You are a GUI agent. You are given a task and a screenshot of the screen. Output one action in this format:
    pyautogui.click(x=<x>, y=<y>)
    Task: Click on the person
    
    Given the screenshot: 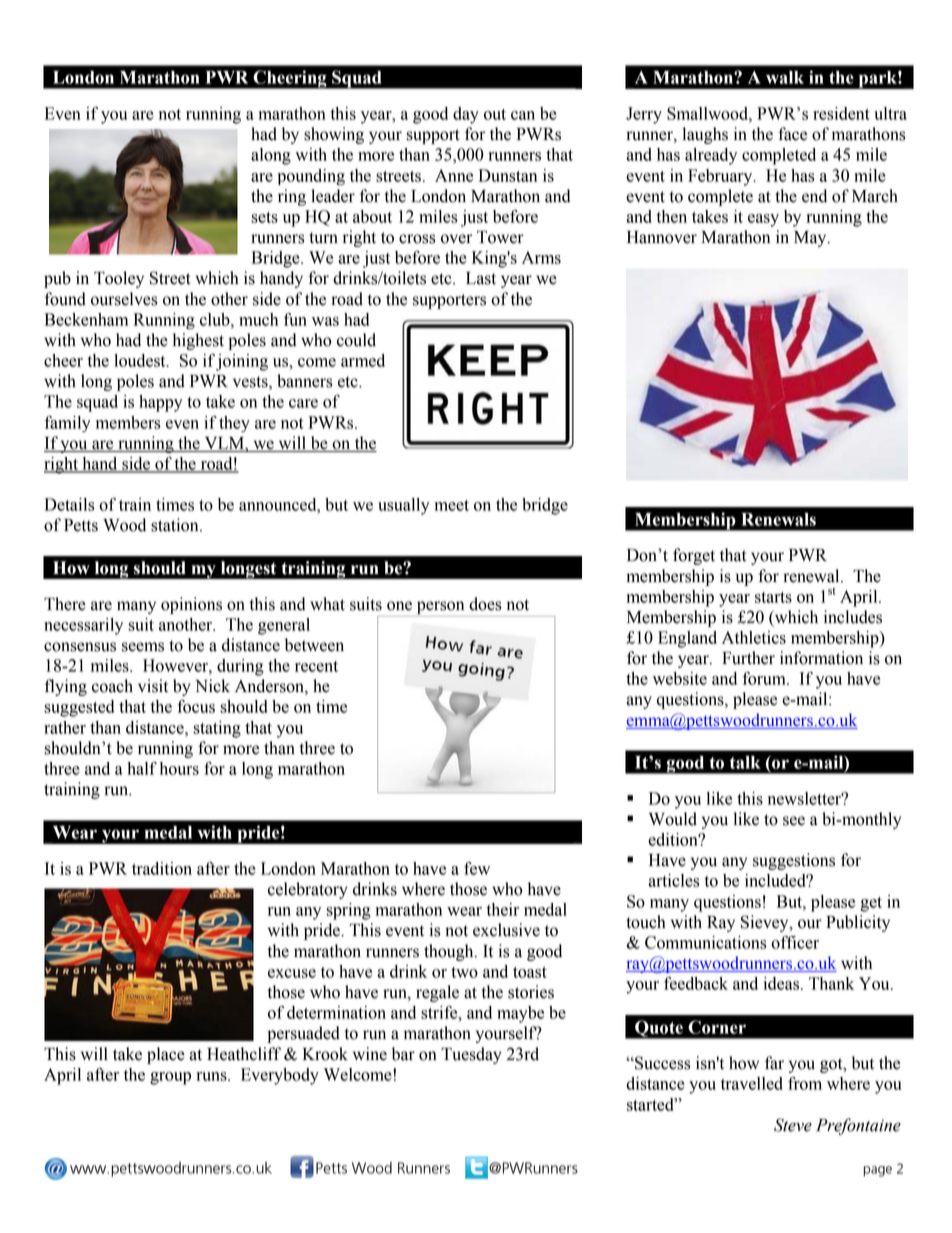 What is the action you would take?
    pyautogui.click(x=440, y=607)
